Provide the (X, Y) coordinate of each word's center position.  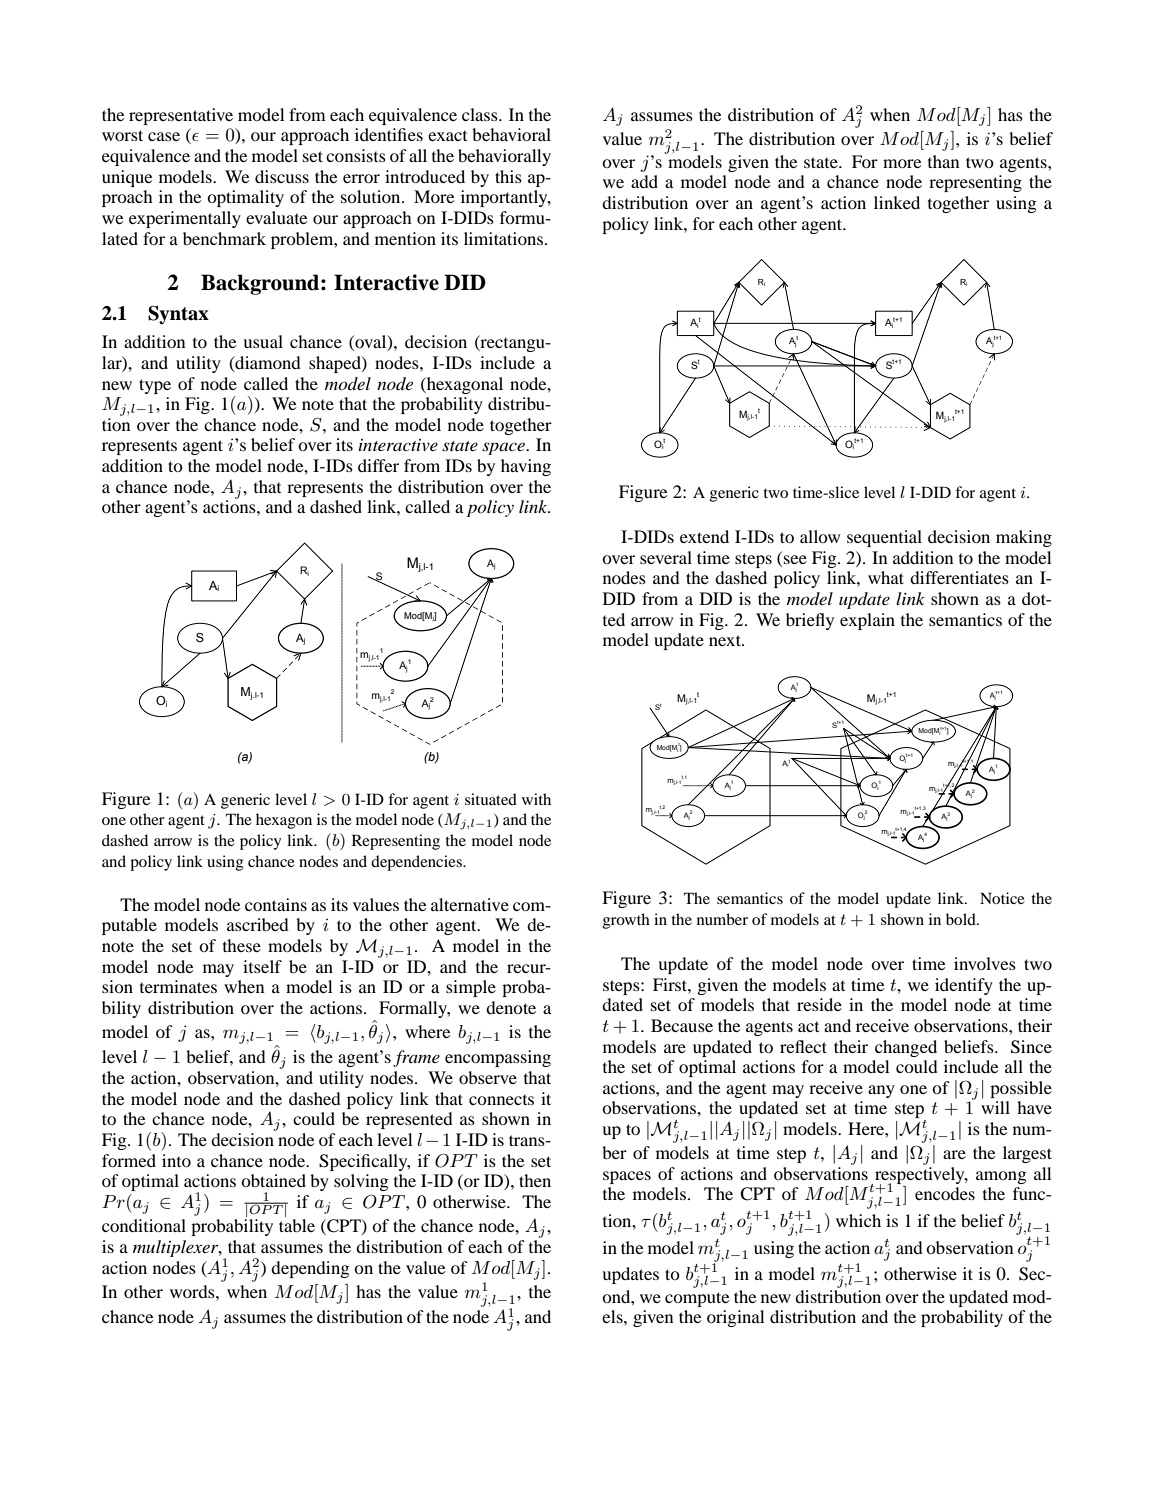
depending (310, 1269)
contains (276, 904)
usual (263, 341)
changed (906, 1048)
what (886, 577)
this (508, 176)
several (666, 557)
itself (262, 966)
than (943, 161)
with (536, 799)
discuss (282, 176)
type (155, 386)
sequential (884, 538)
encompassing (498, 1058)
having (526, 467)
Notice (1002, 898)
